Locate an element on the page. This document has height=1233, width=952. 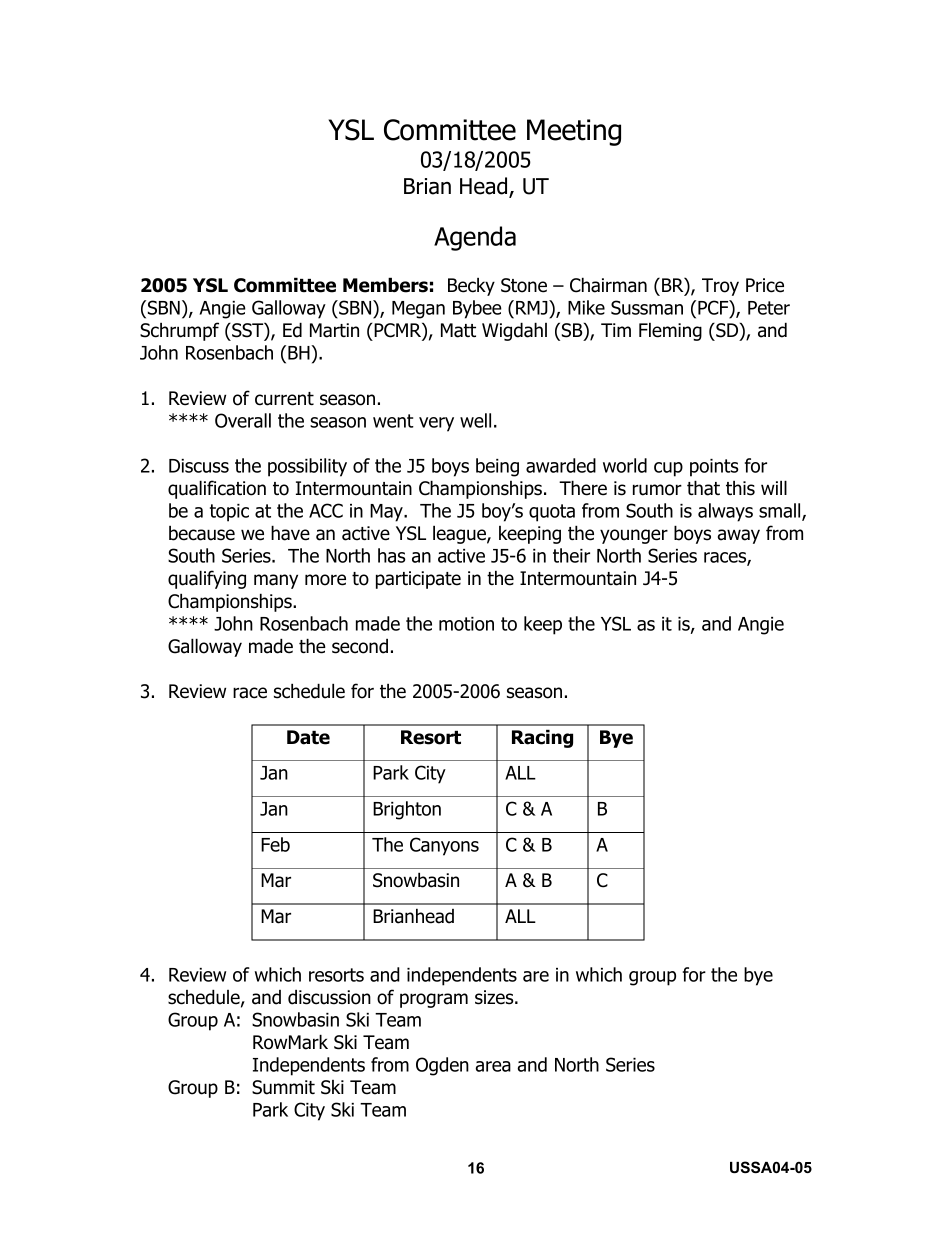
Racing is located at coordinates (542, 738).
